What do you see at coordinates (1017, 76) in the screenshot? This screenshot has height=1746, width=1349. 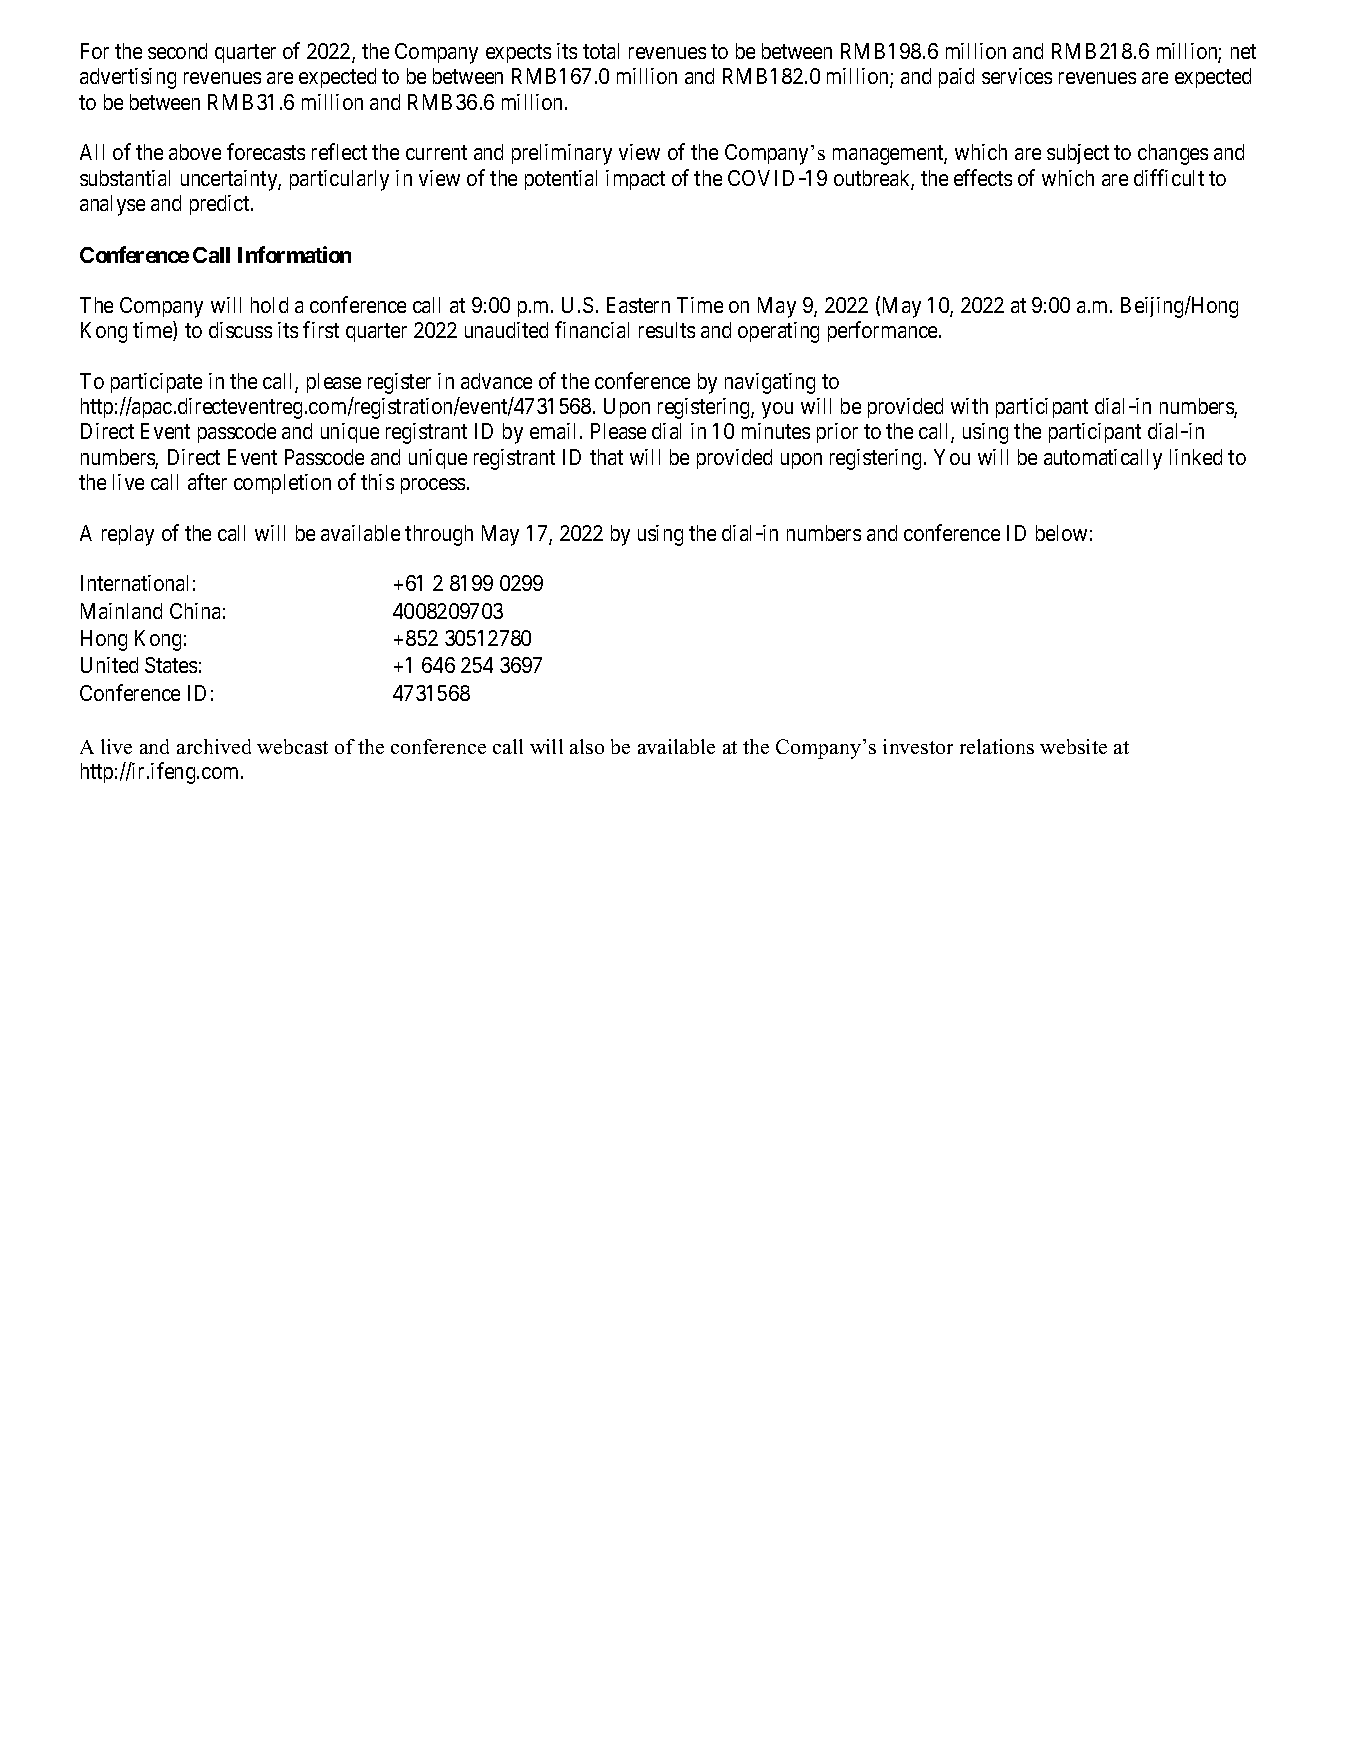 I see `services` at bounding box center [1017, 76].
